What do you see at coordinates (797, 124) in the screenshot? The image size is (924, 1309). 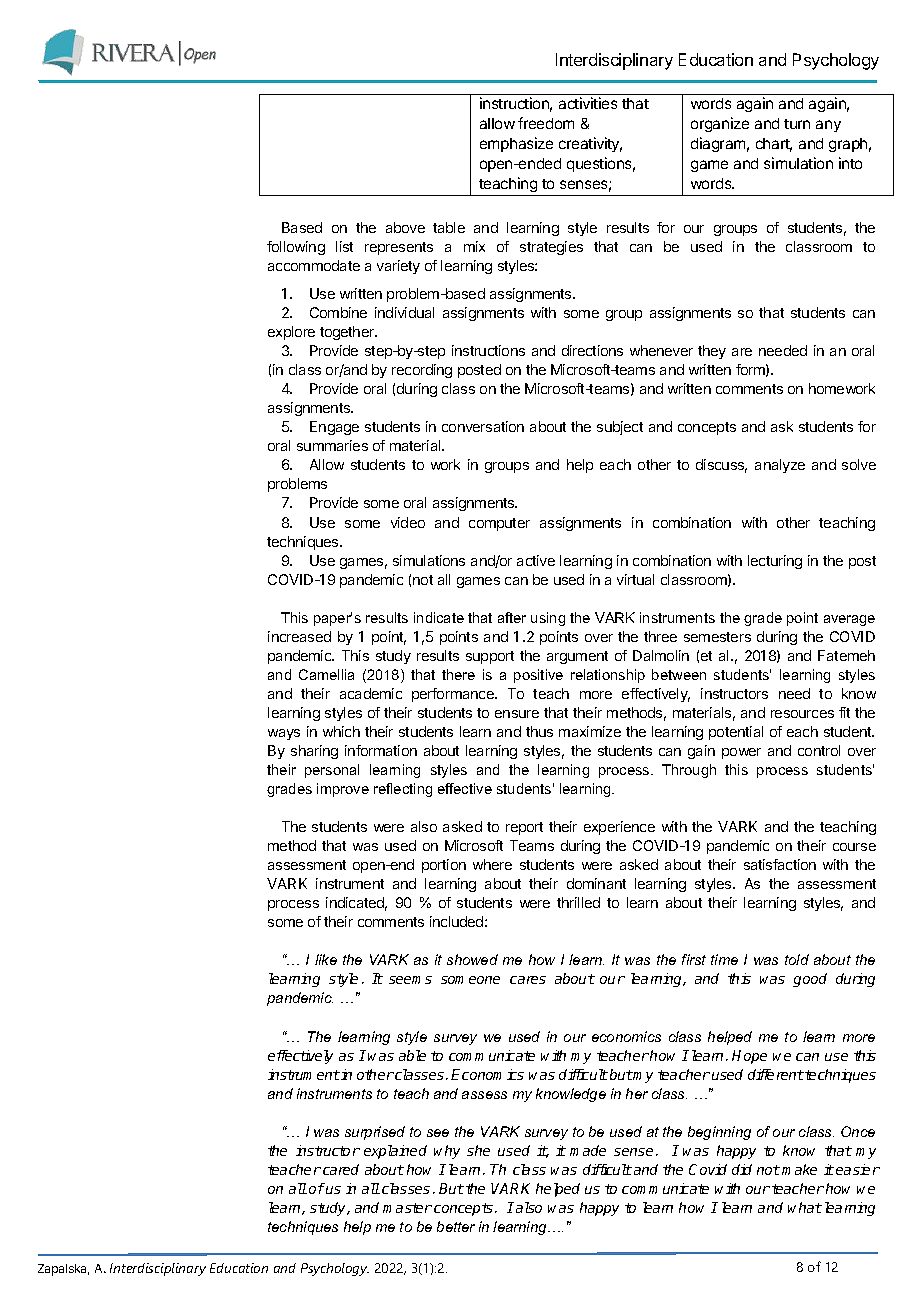 I see `turn` at bounding box center [797, 124].
